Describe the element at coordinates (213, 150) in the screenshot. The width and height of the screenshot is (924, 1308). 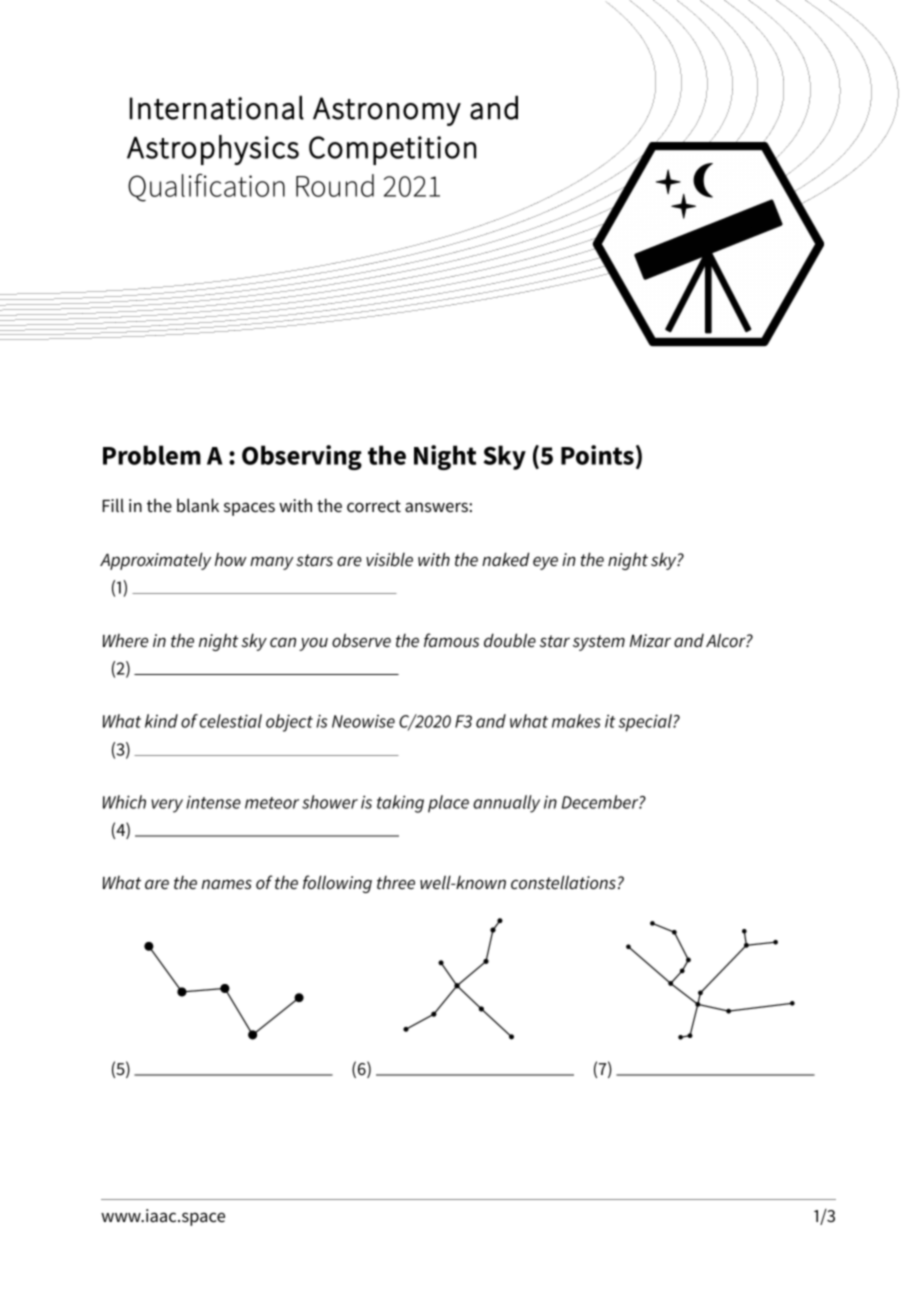
I see `Astrophysics` at that location.
